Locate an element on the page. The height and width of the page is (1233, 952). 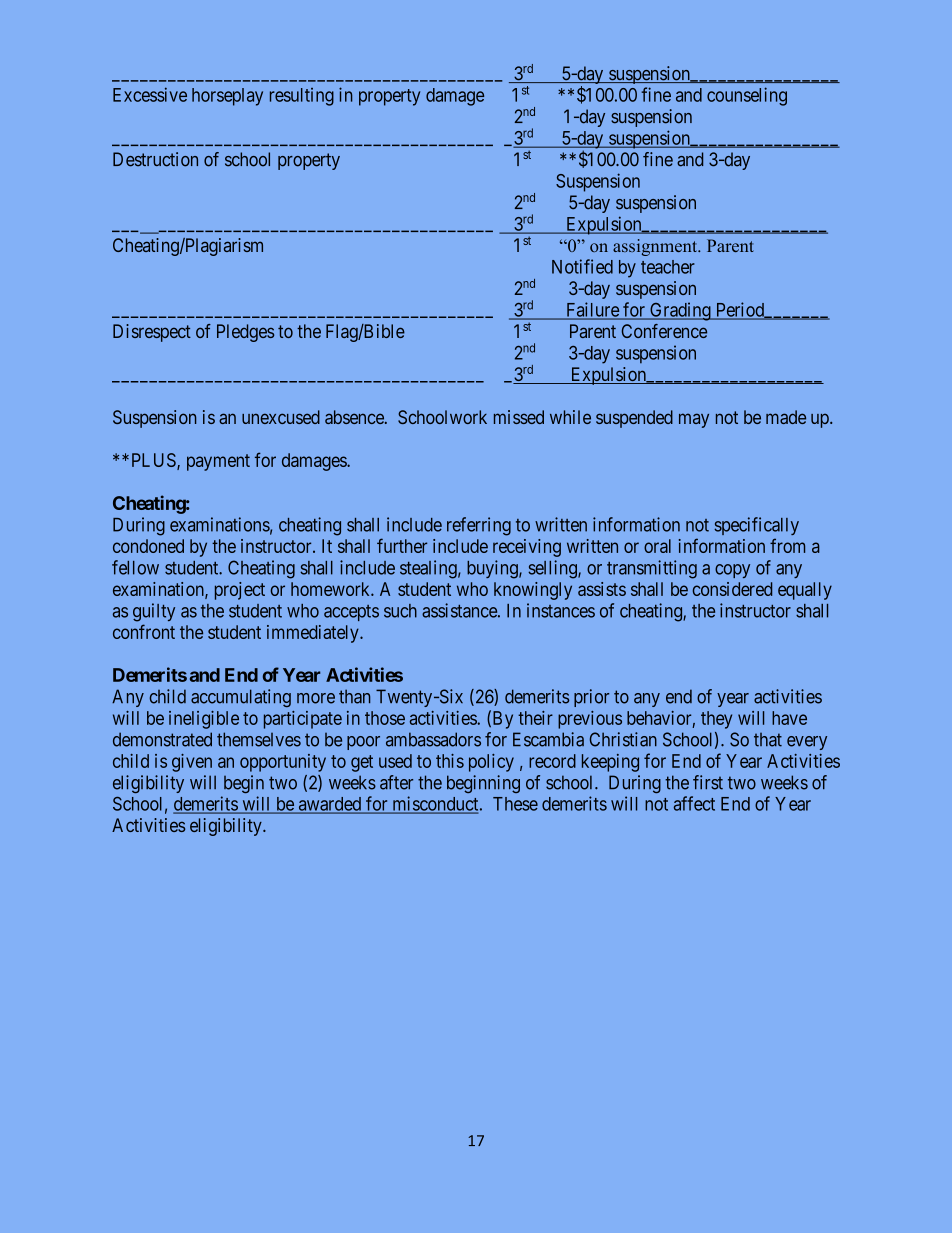
project is located at coordinates (240, 591).
